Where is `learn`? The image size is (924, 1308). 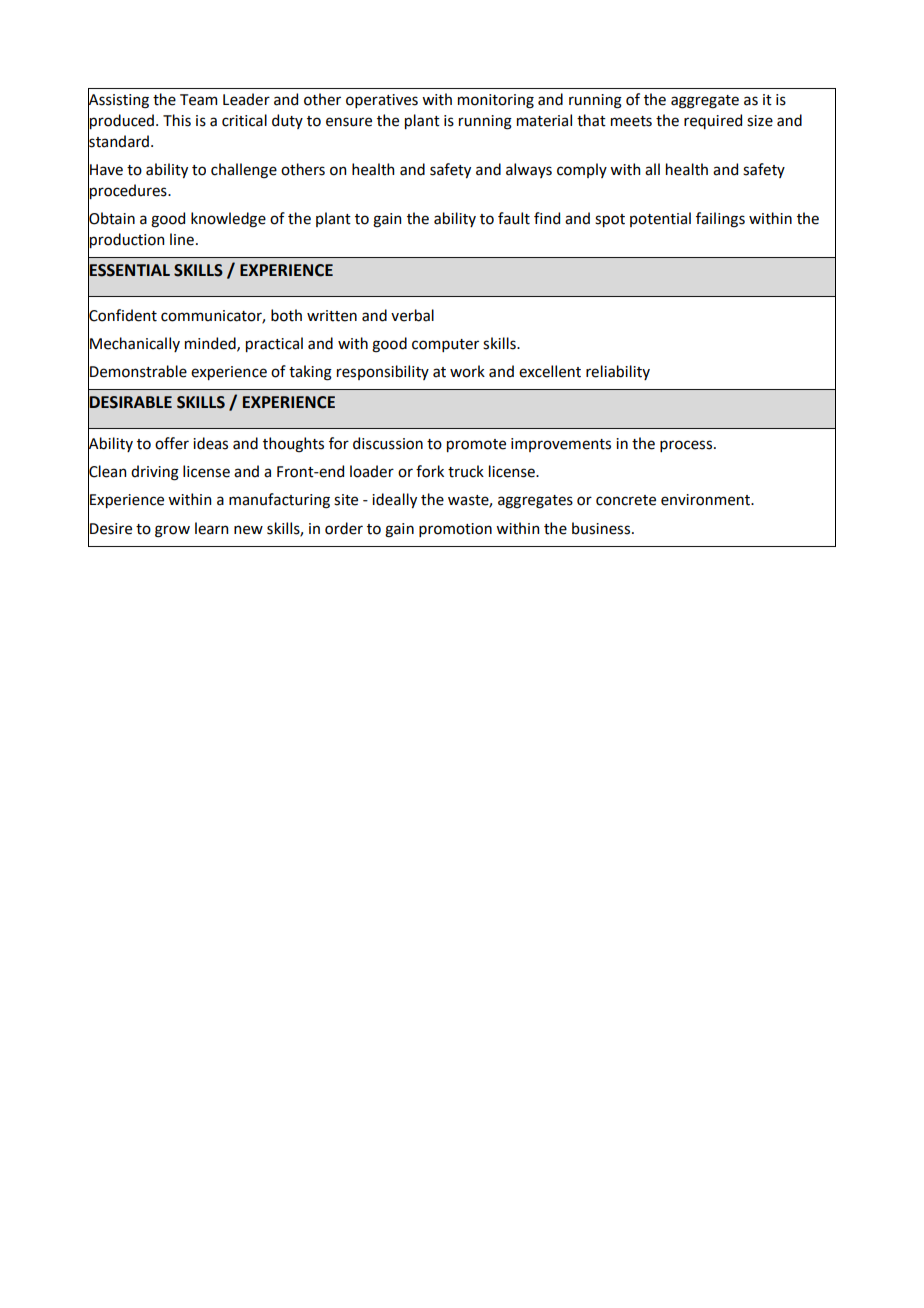
learn is located at coordinates (211, 528).
